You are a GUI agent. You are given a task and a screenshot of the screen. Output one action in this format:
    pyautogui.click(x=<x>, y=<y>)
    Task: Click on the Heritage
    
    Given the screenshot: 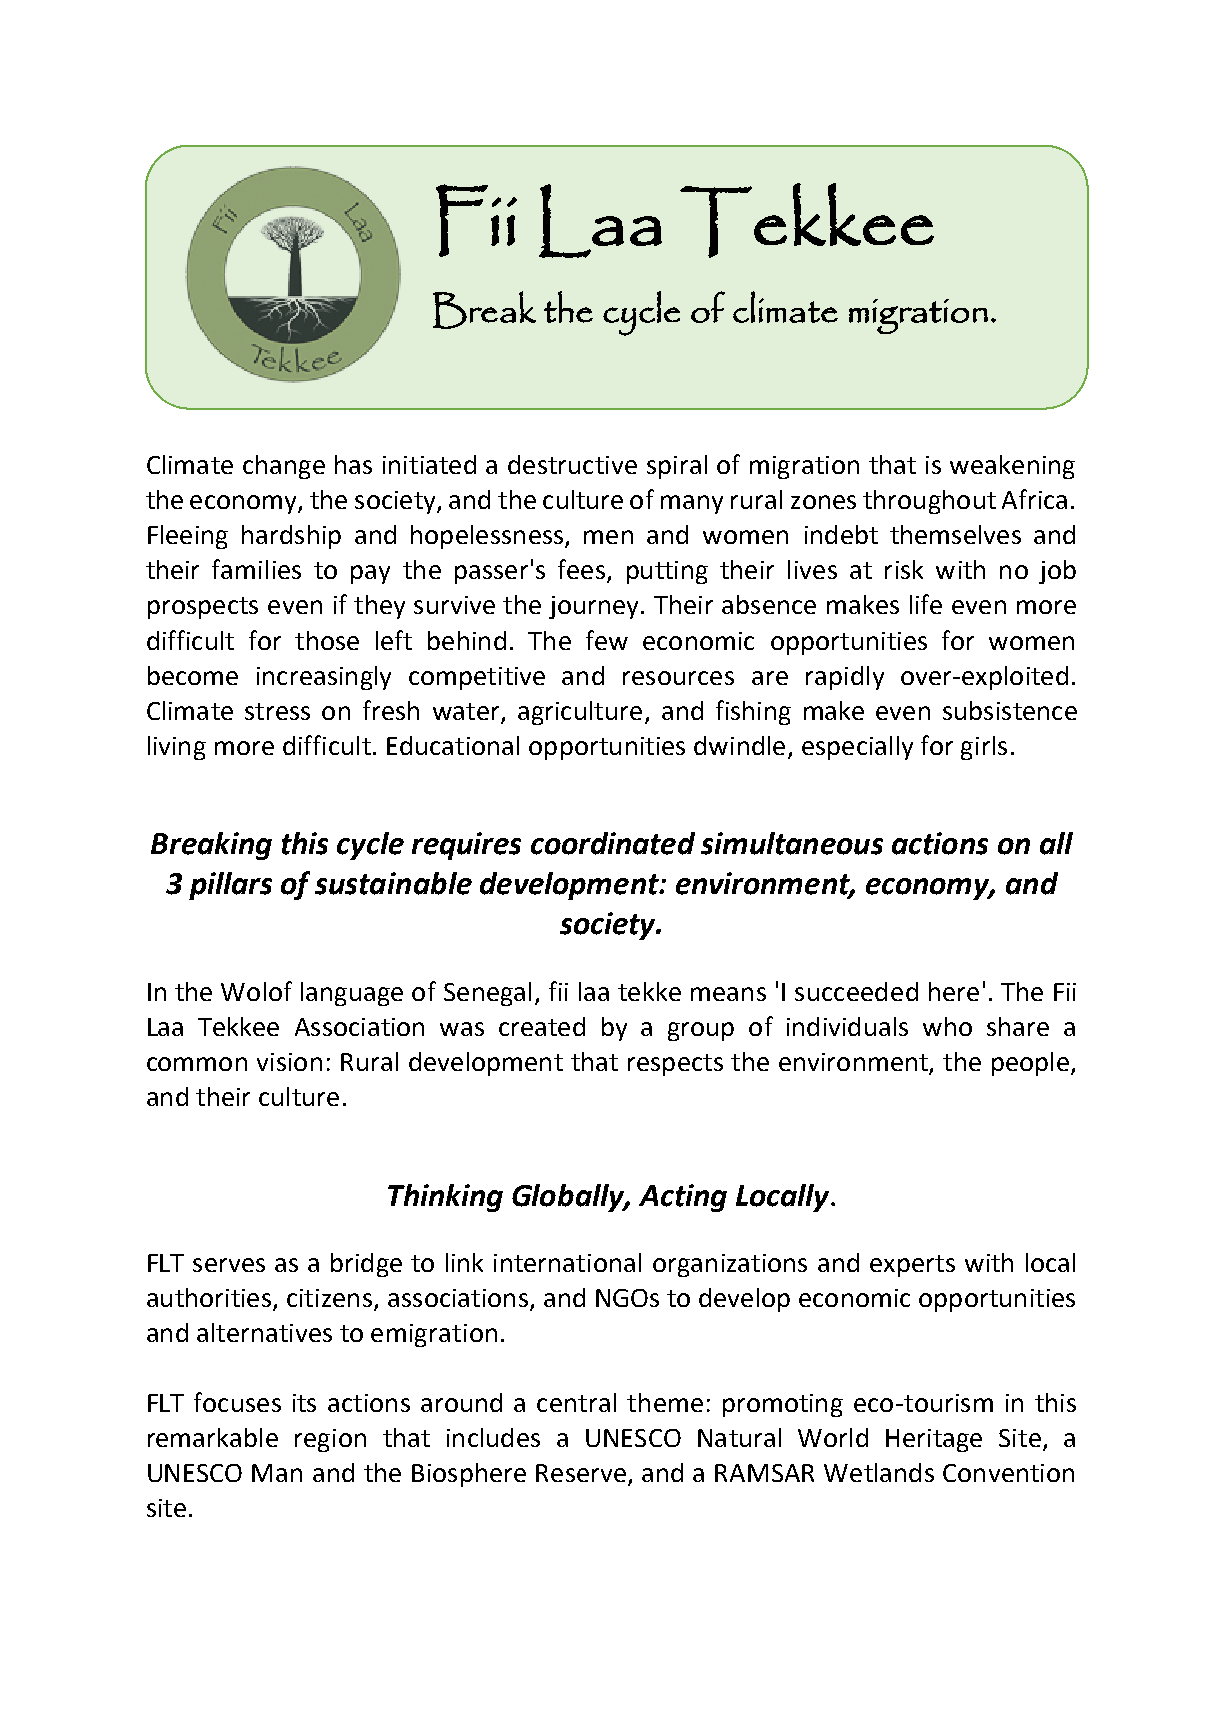 What is the action you would take?
    pyautogui.click(x=934, y=1440)
